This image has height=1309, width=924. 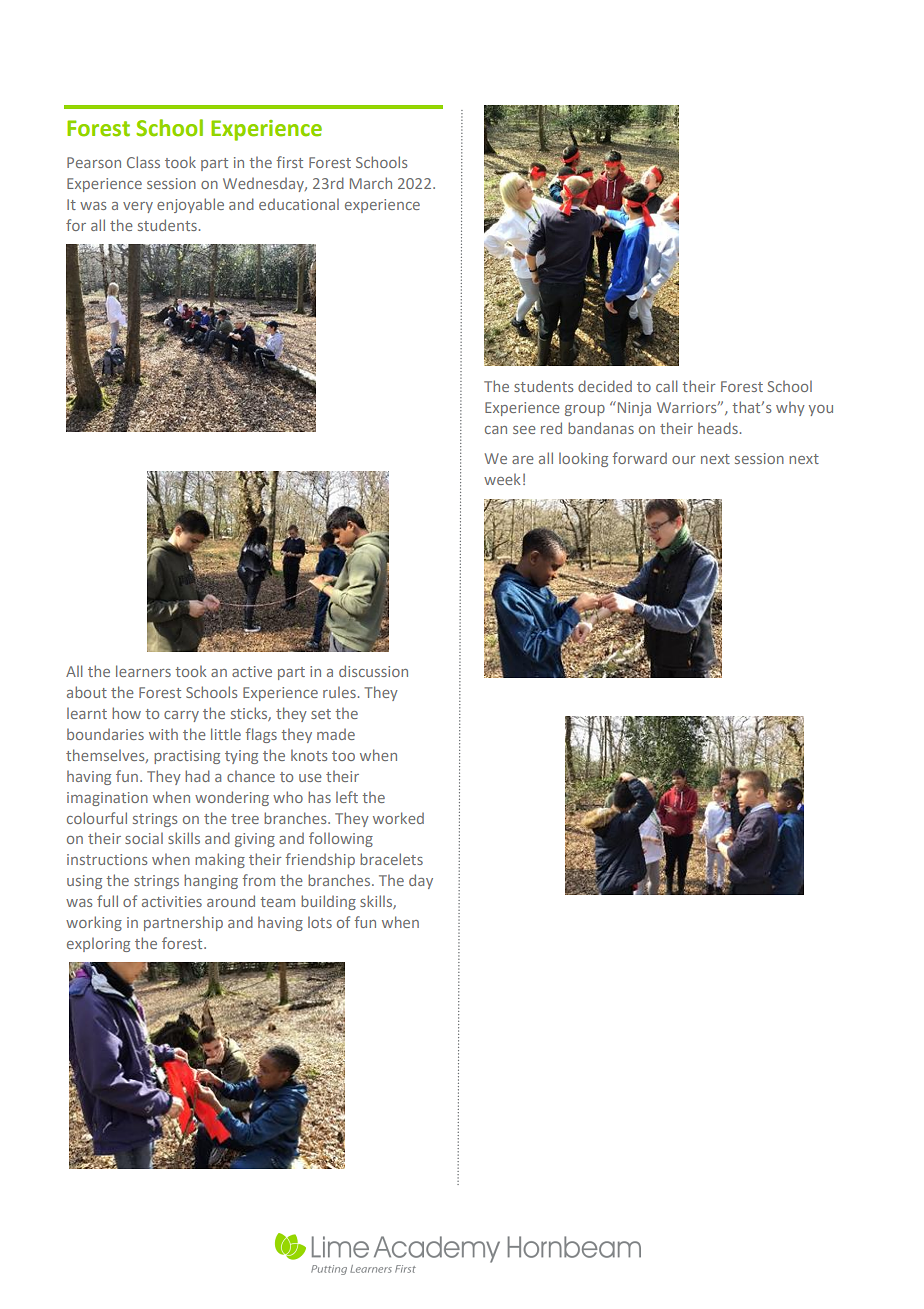 What do you see at coordinates (502, 479) in the image?
I see `week` at bounding box center [502, 479].
